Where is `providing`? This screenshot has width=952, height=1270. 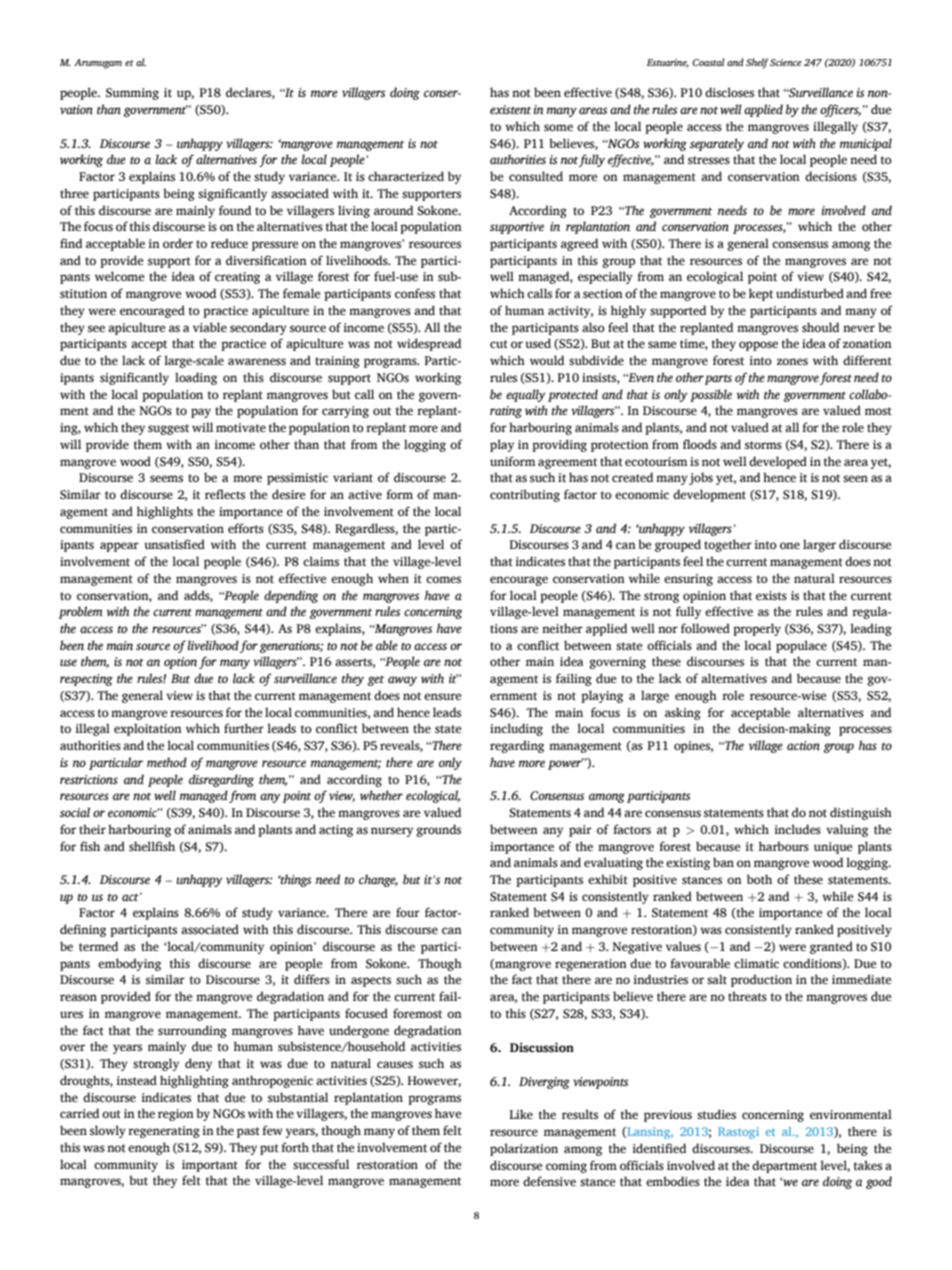 providing is located at coordinates (559, 445).
